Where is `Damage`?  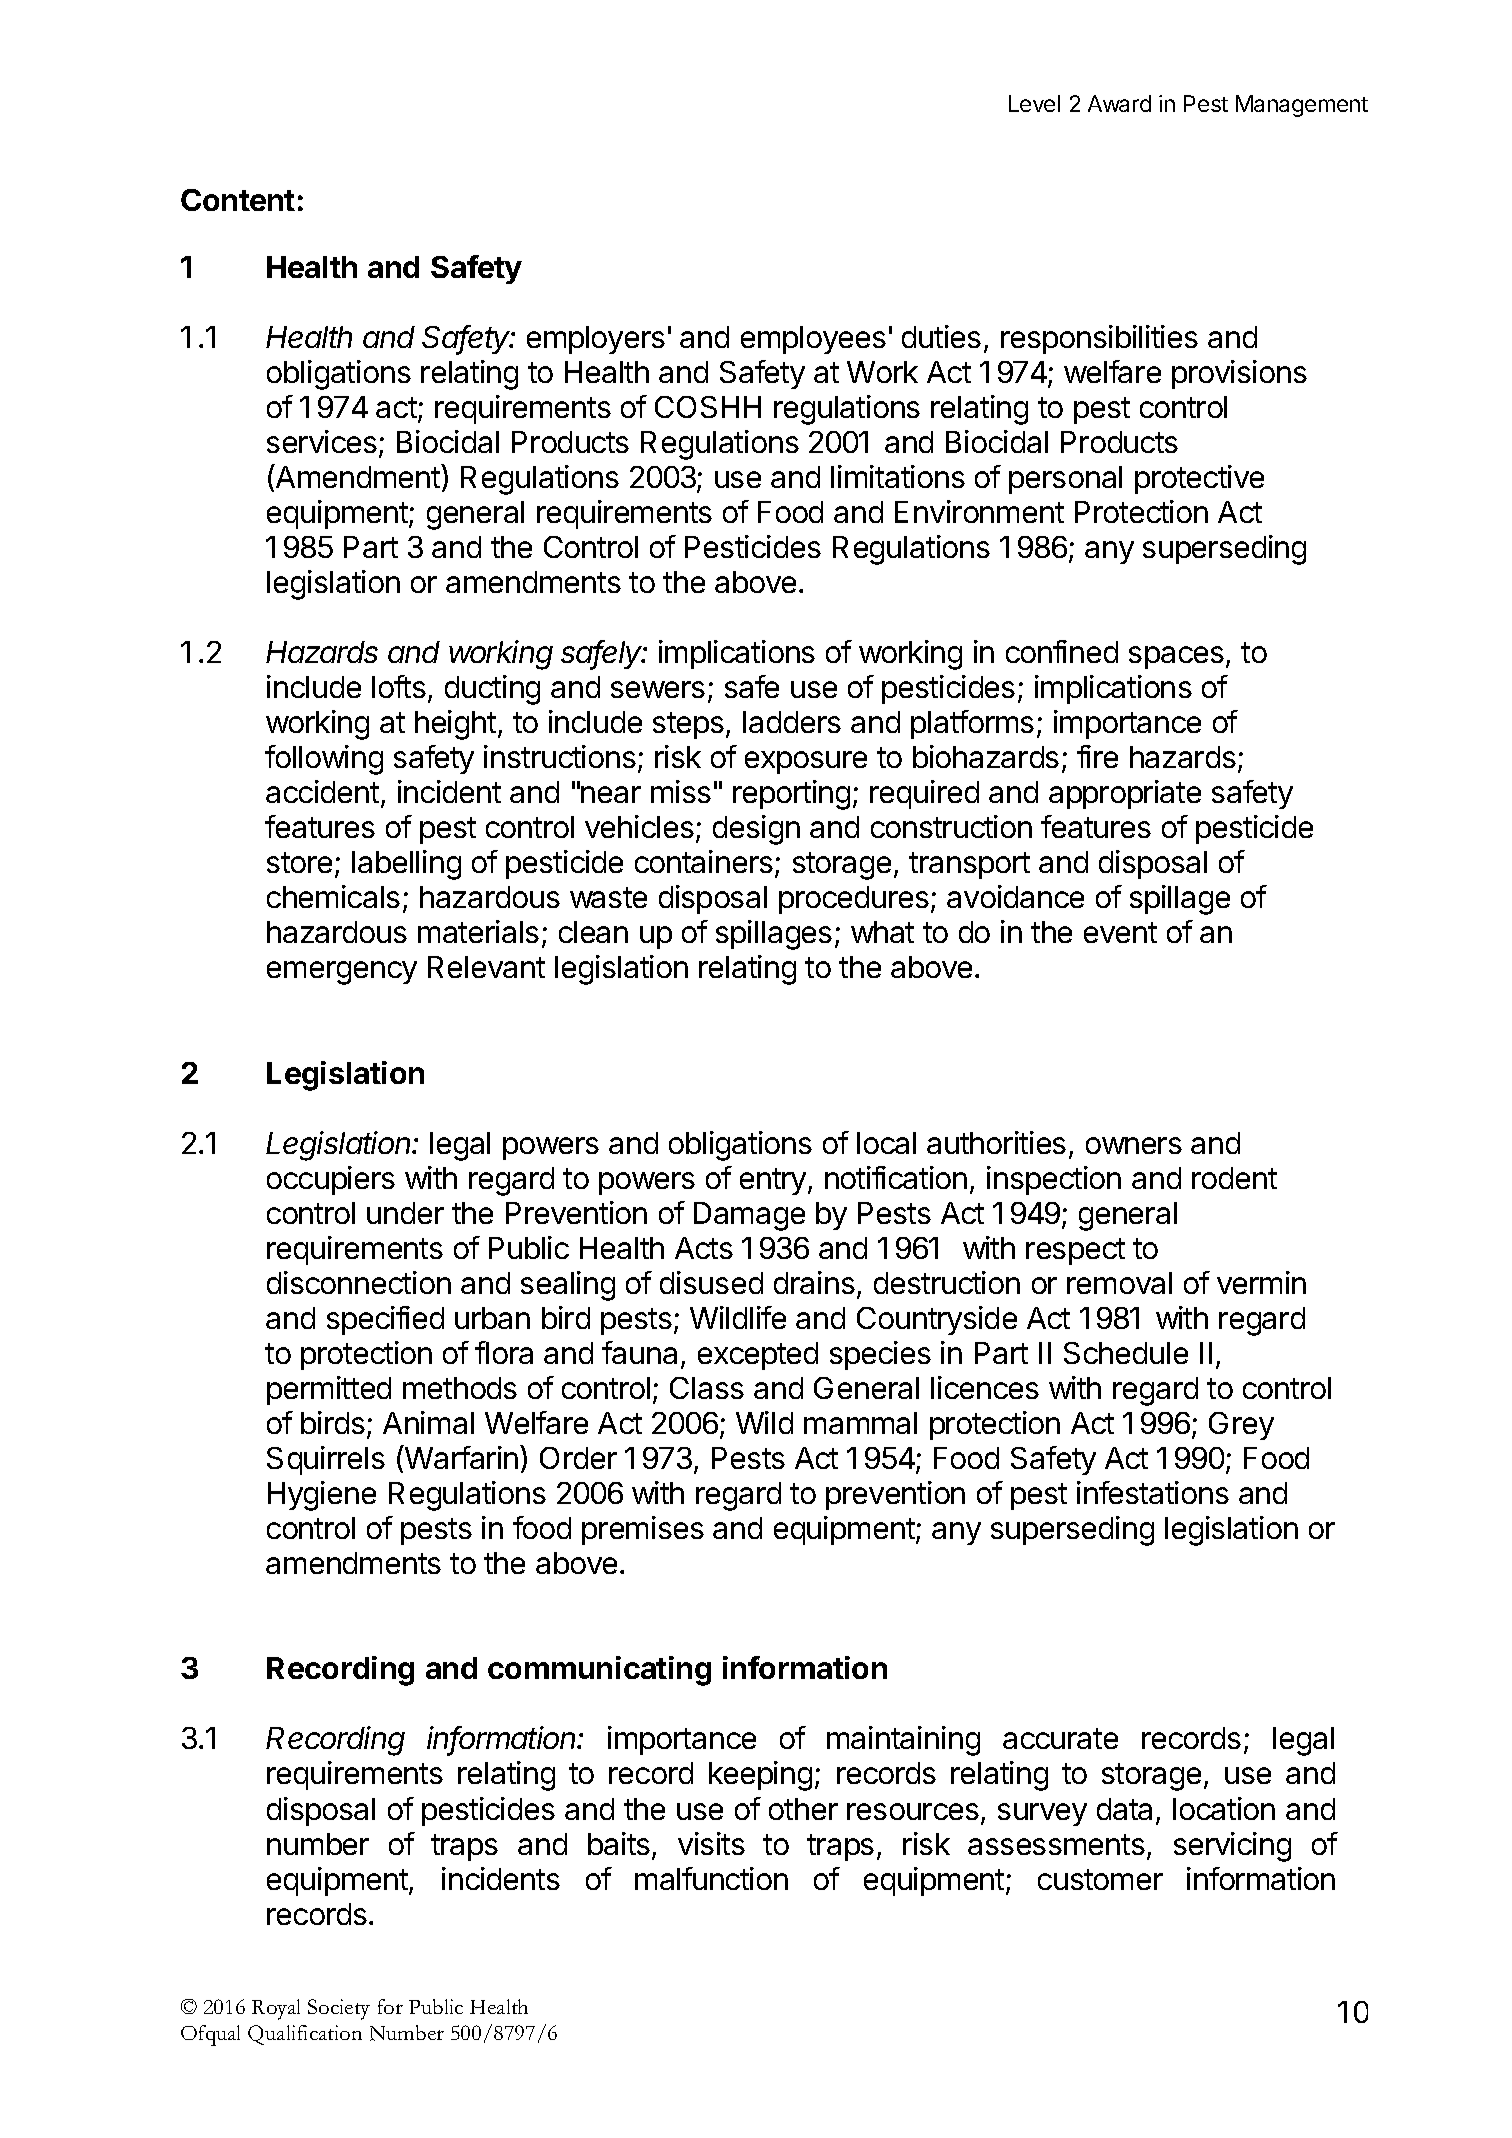
Damage is located at coordinates (749, 1216).
